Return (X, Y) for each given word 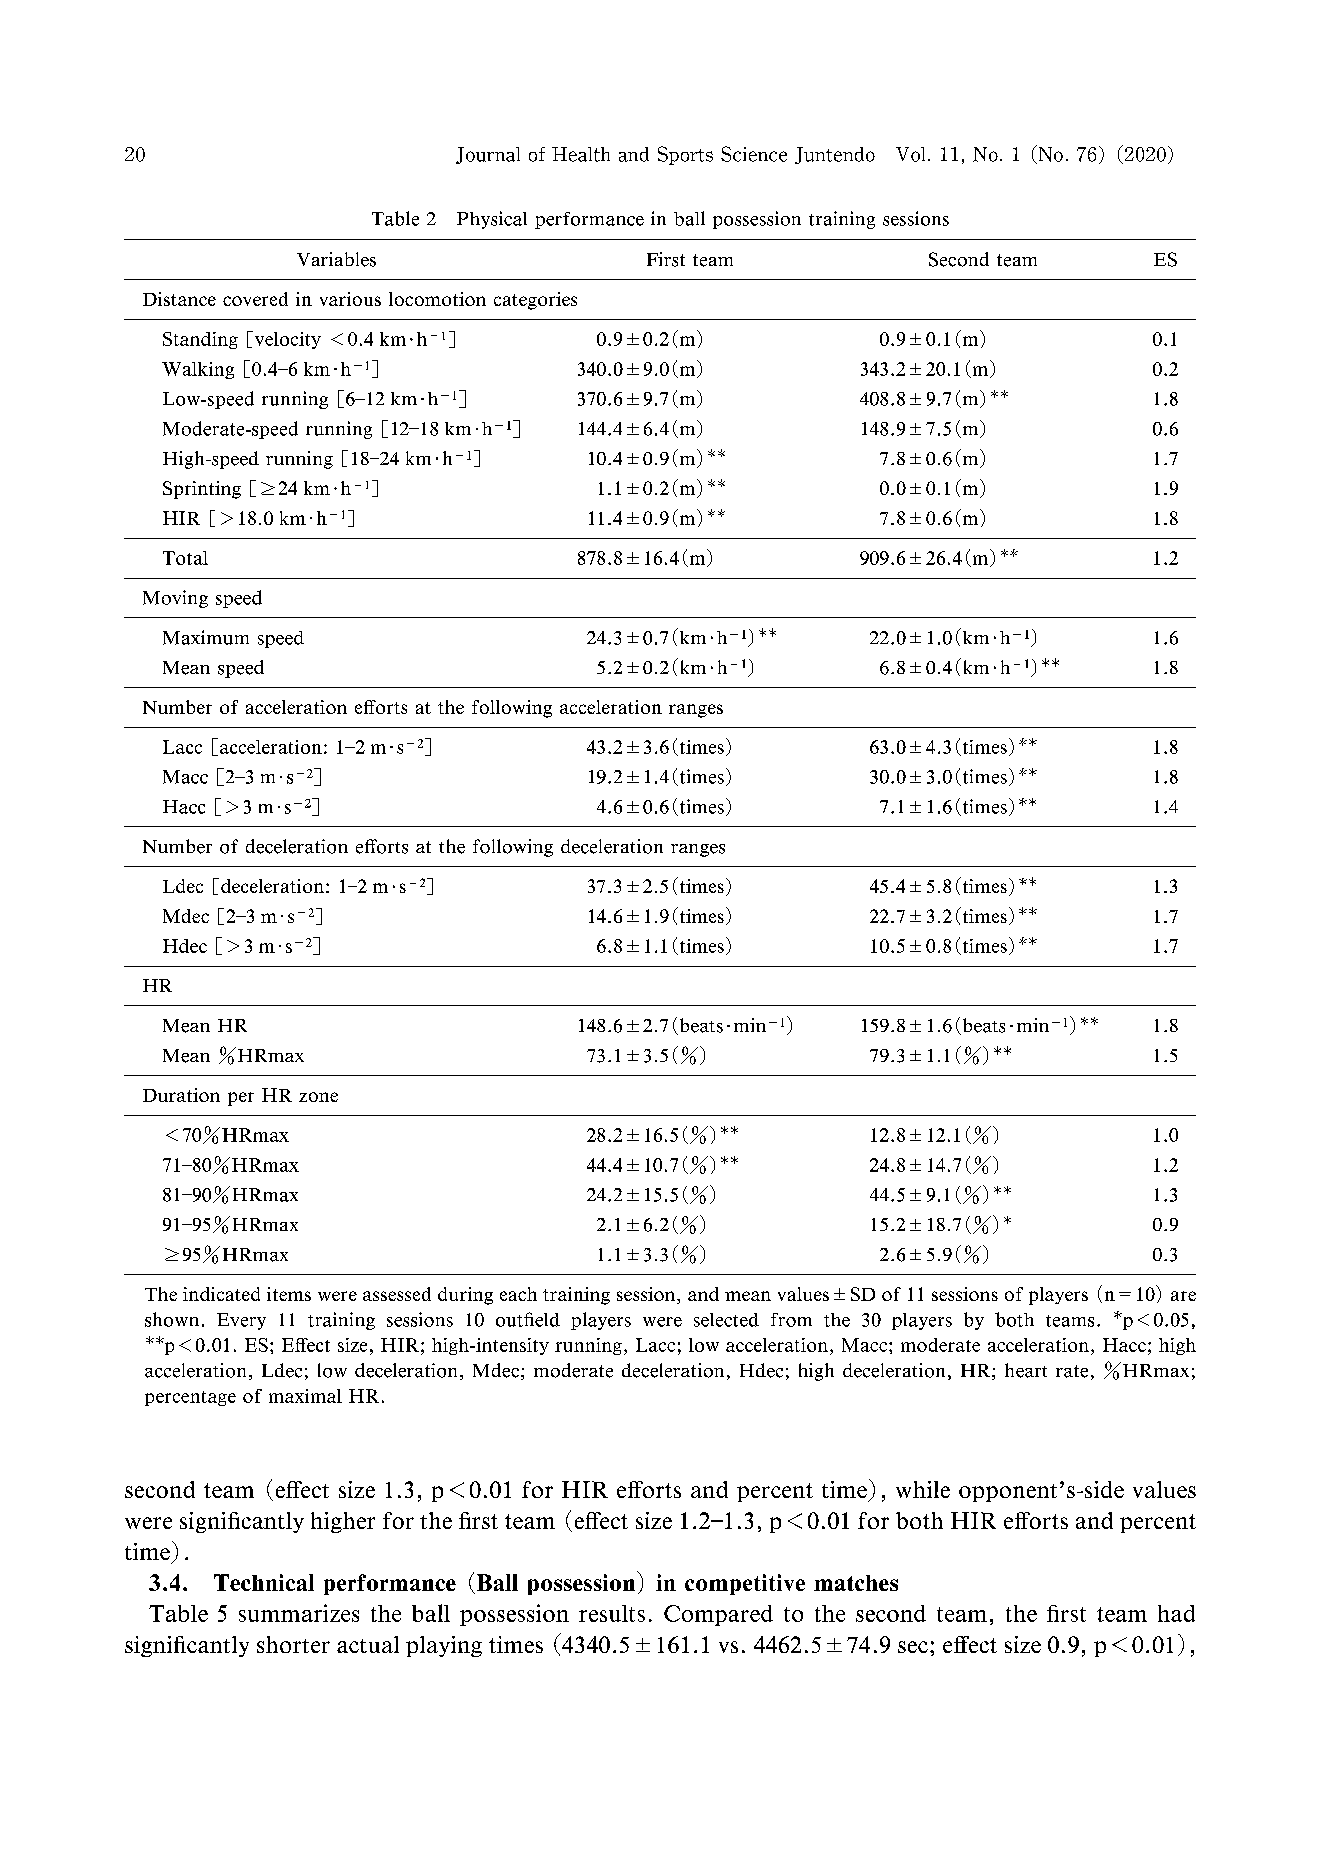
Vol (910, 154)
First (666, 259)
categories (535, 301)
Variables (336, 259)
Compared (718, 1615)
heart (1026, 1370)
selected (726, 1320)
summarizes (299, 1613)
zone (318, 1097)
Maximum (206, 637)
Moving (175, 599)
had (1176, 1613)
